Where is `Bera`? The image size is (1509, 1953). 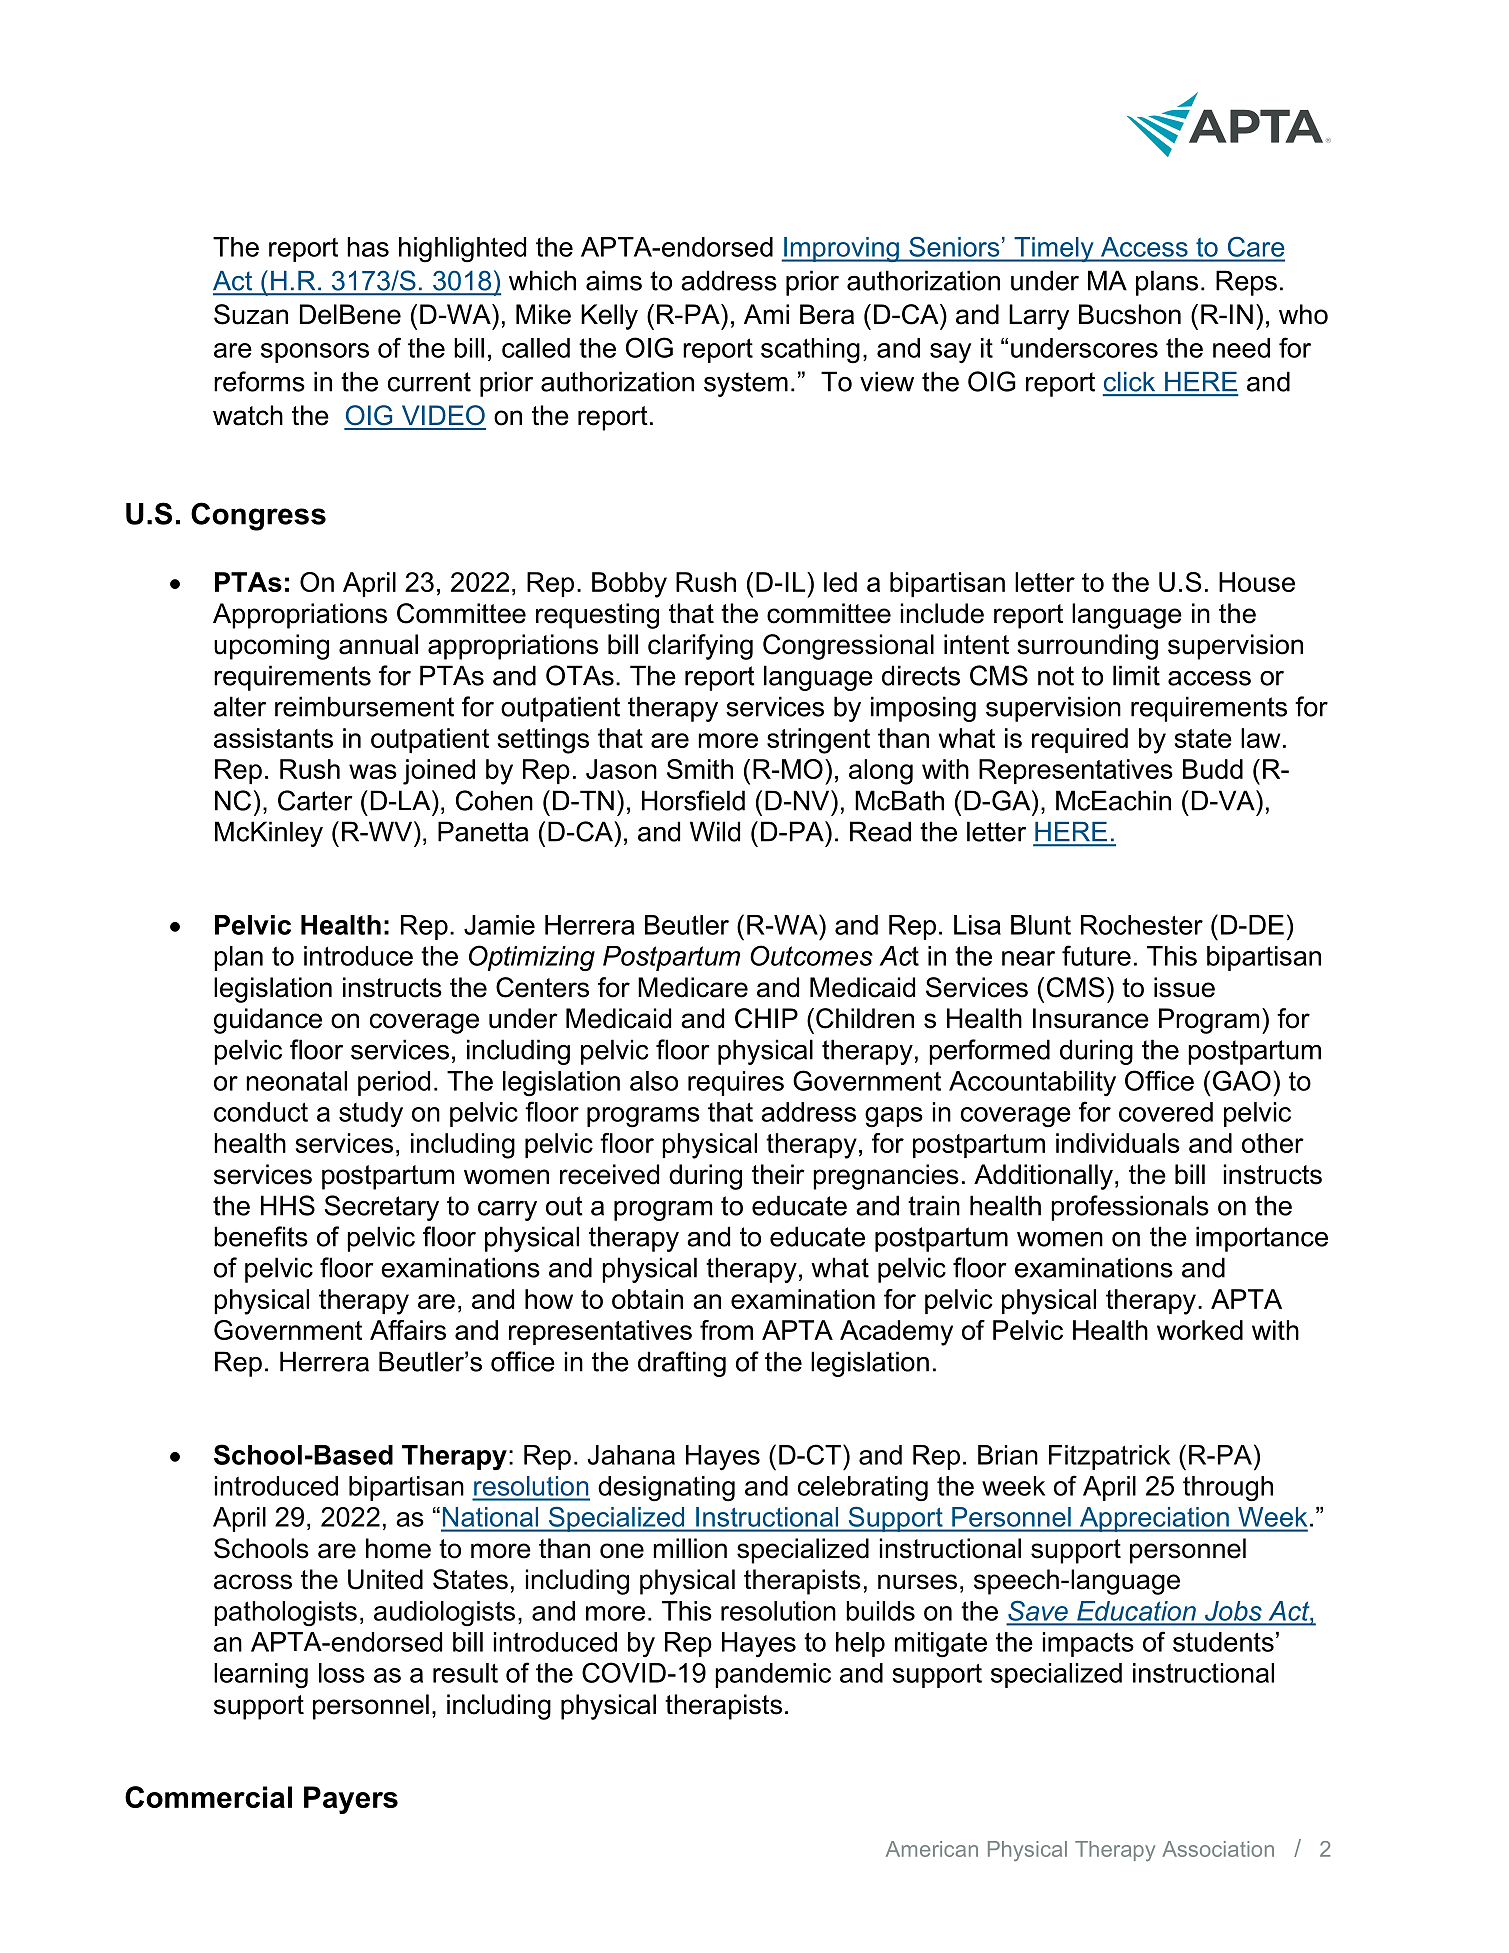 Bera is located at coordinates (827, 314).
